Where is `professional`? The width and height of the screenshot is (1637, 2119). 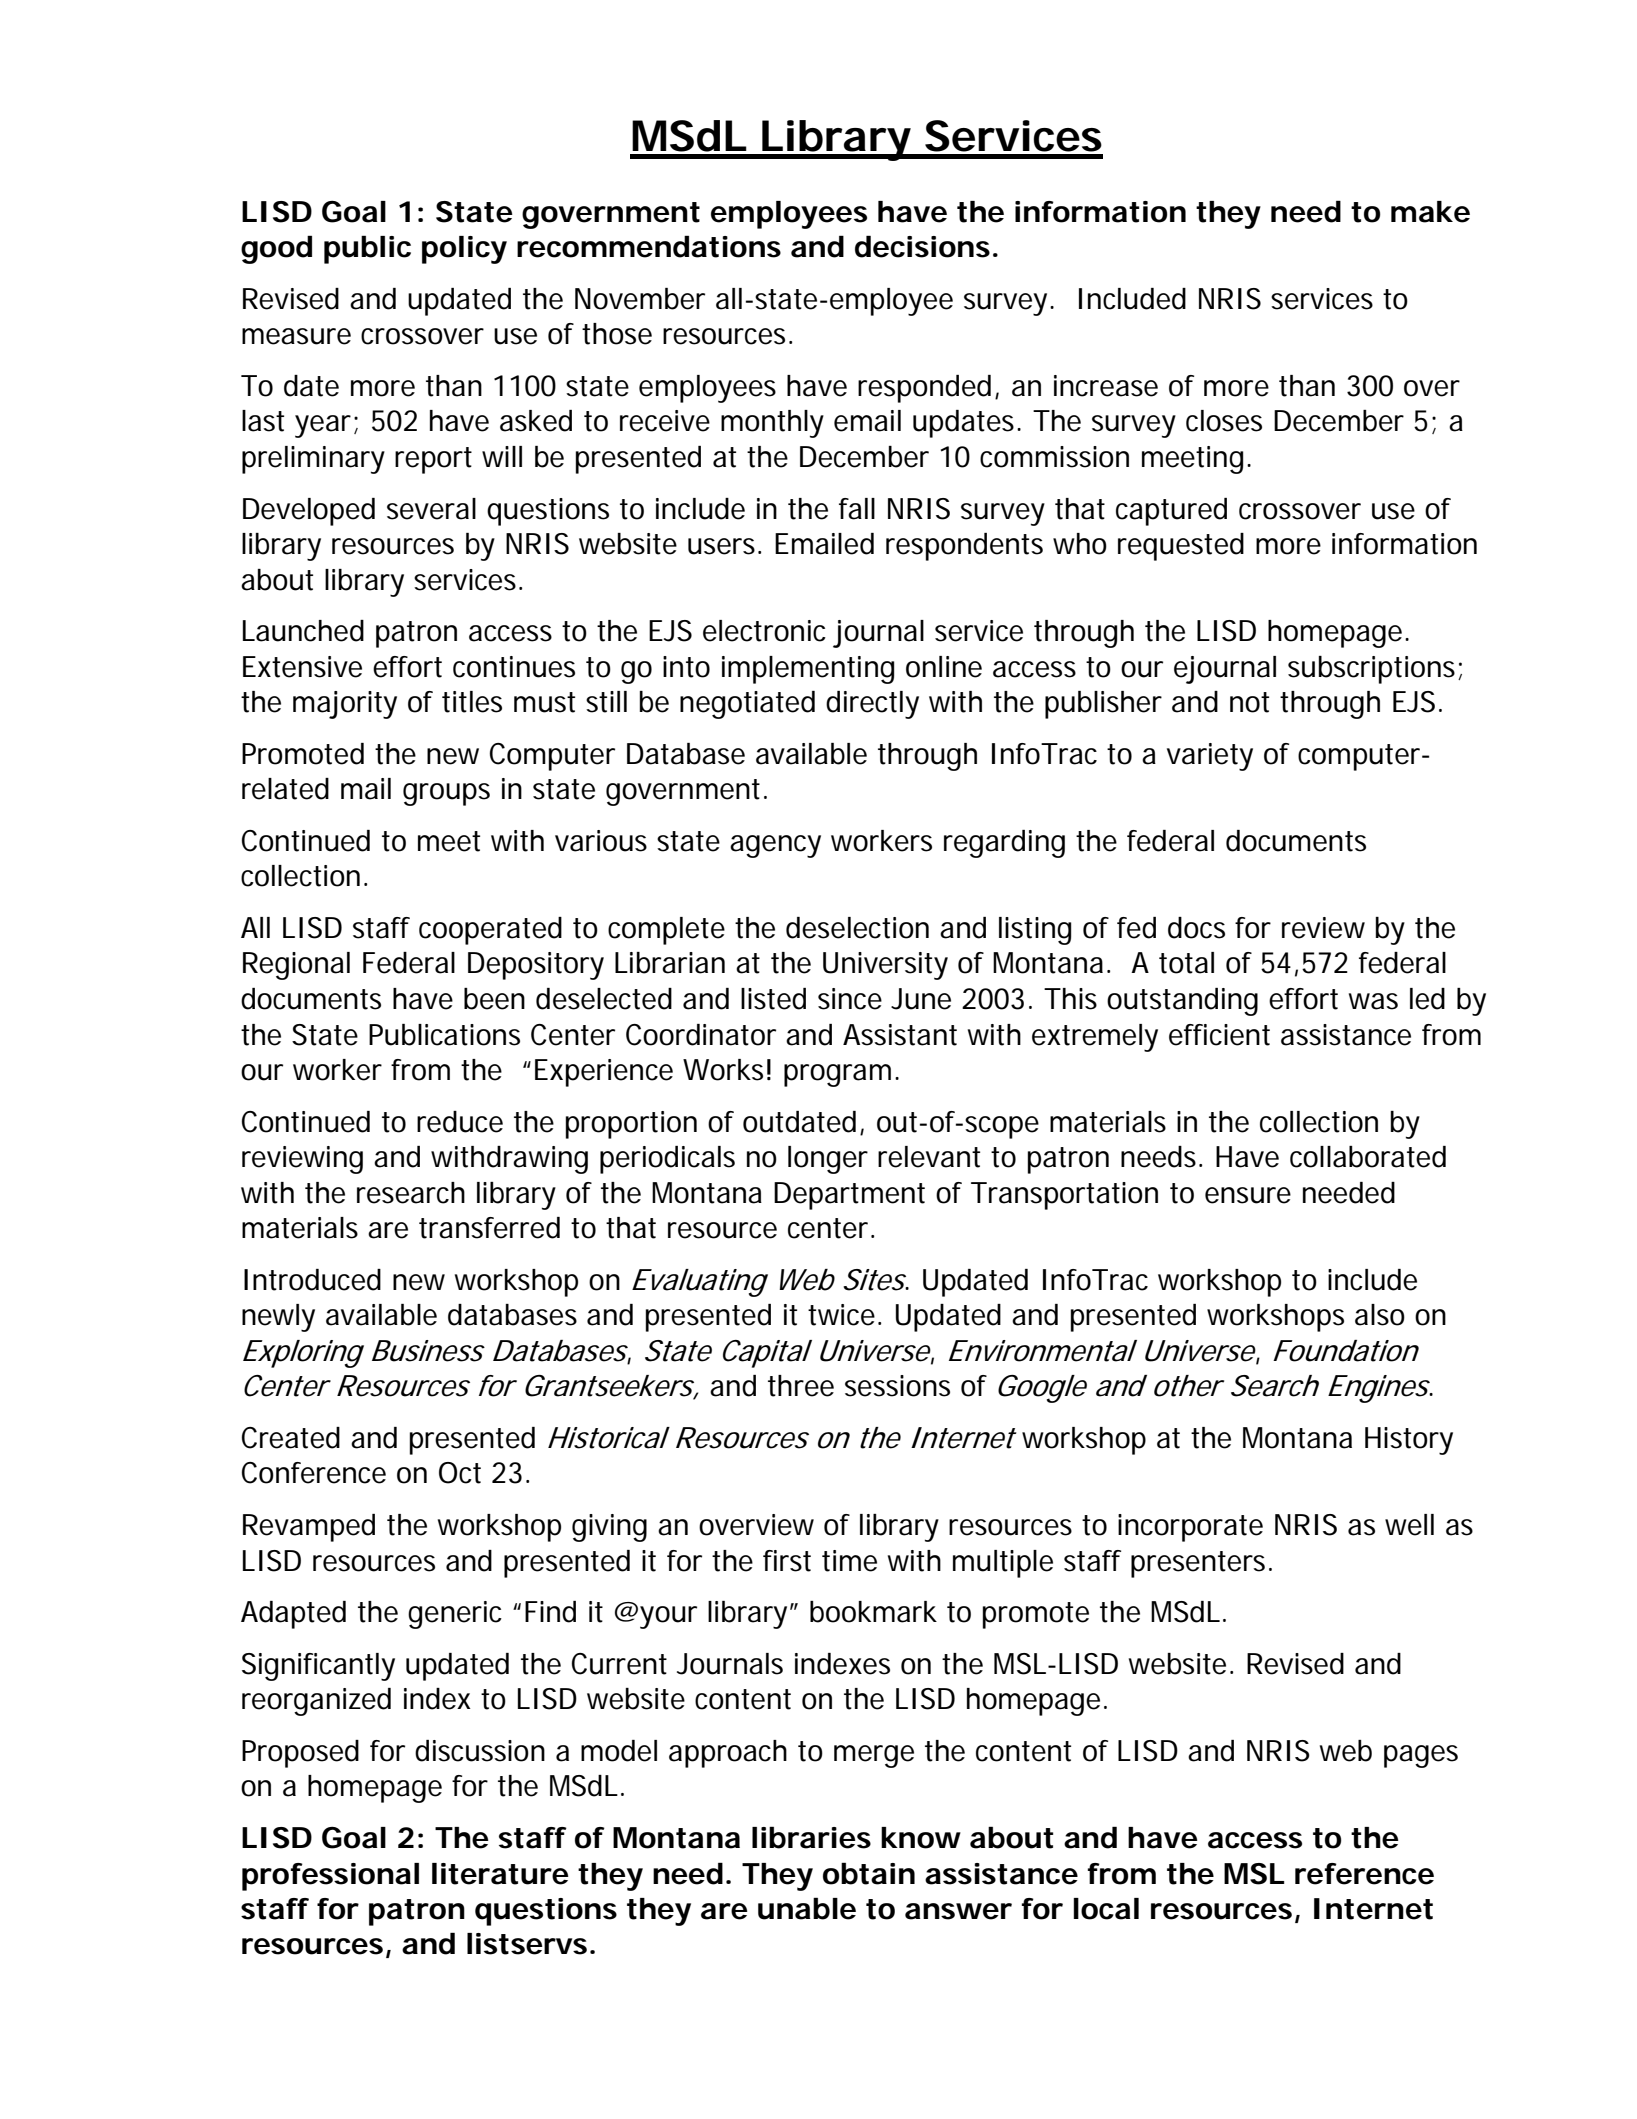 professional is located at coordinates (330, 1877).
